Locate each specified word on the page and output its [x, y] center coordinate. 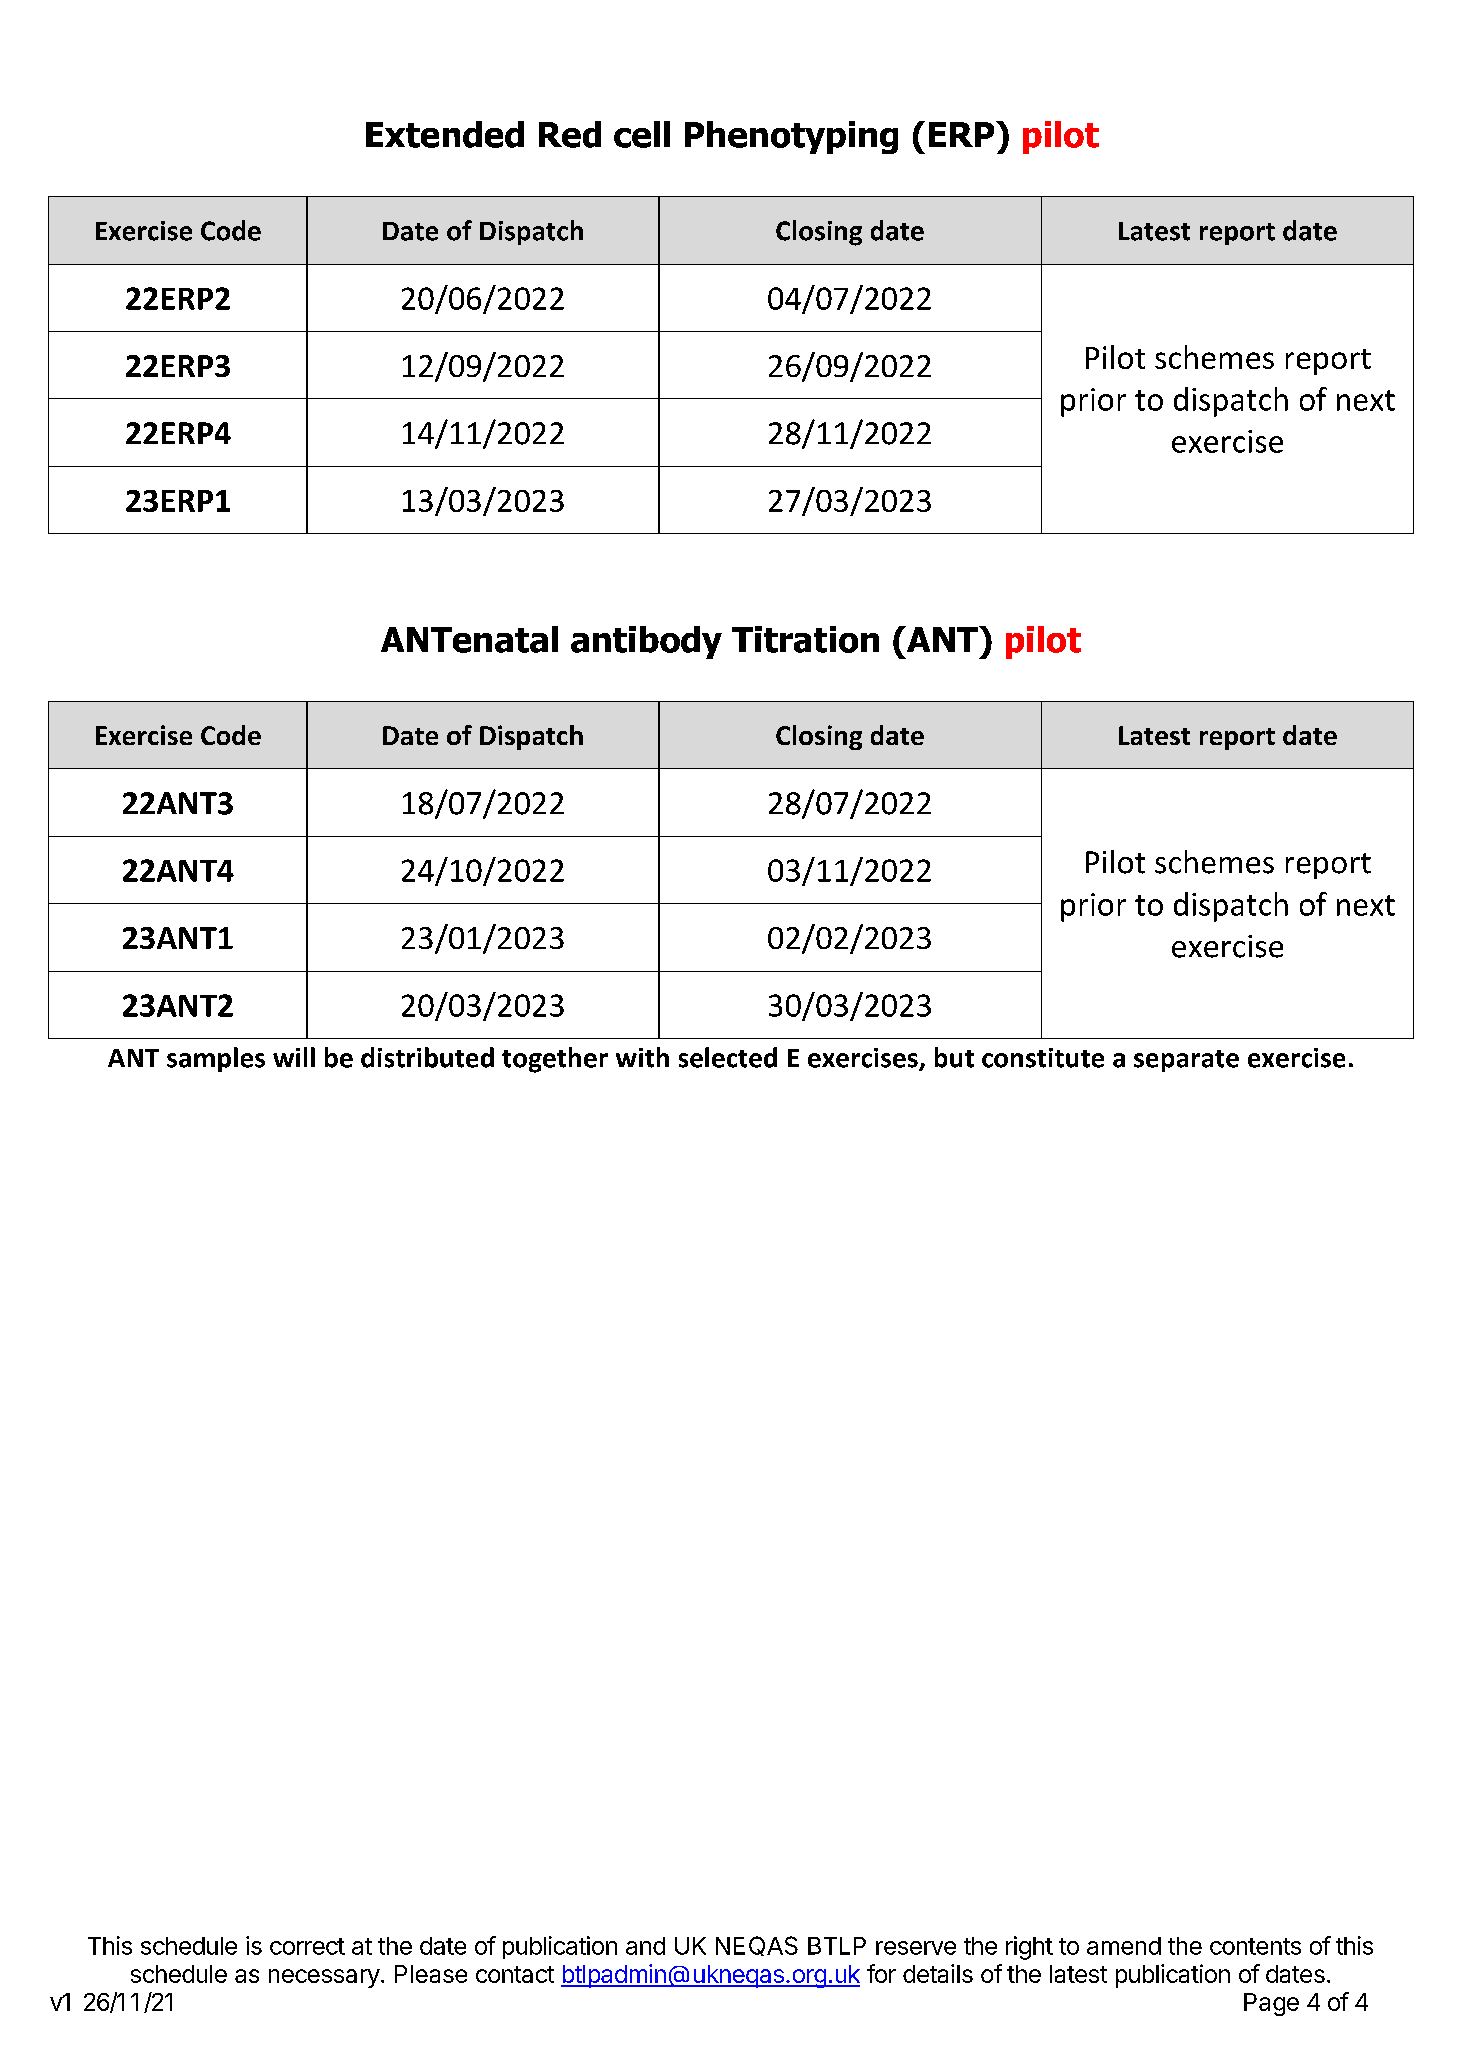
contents [1255, 1946]
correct [307, 1946]
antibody [646, 642]
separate [1186, 1061]
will [294, 1057]
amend [1124, 1946]
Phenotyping [791, 137]
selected [728, 1057]
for [881, 1973]
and [645, 1946]
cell [642, 134]
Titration [805, 639]
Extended [445, 134]
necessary [324, 1978]
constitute [1043, 1058]
